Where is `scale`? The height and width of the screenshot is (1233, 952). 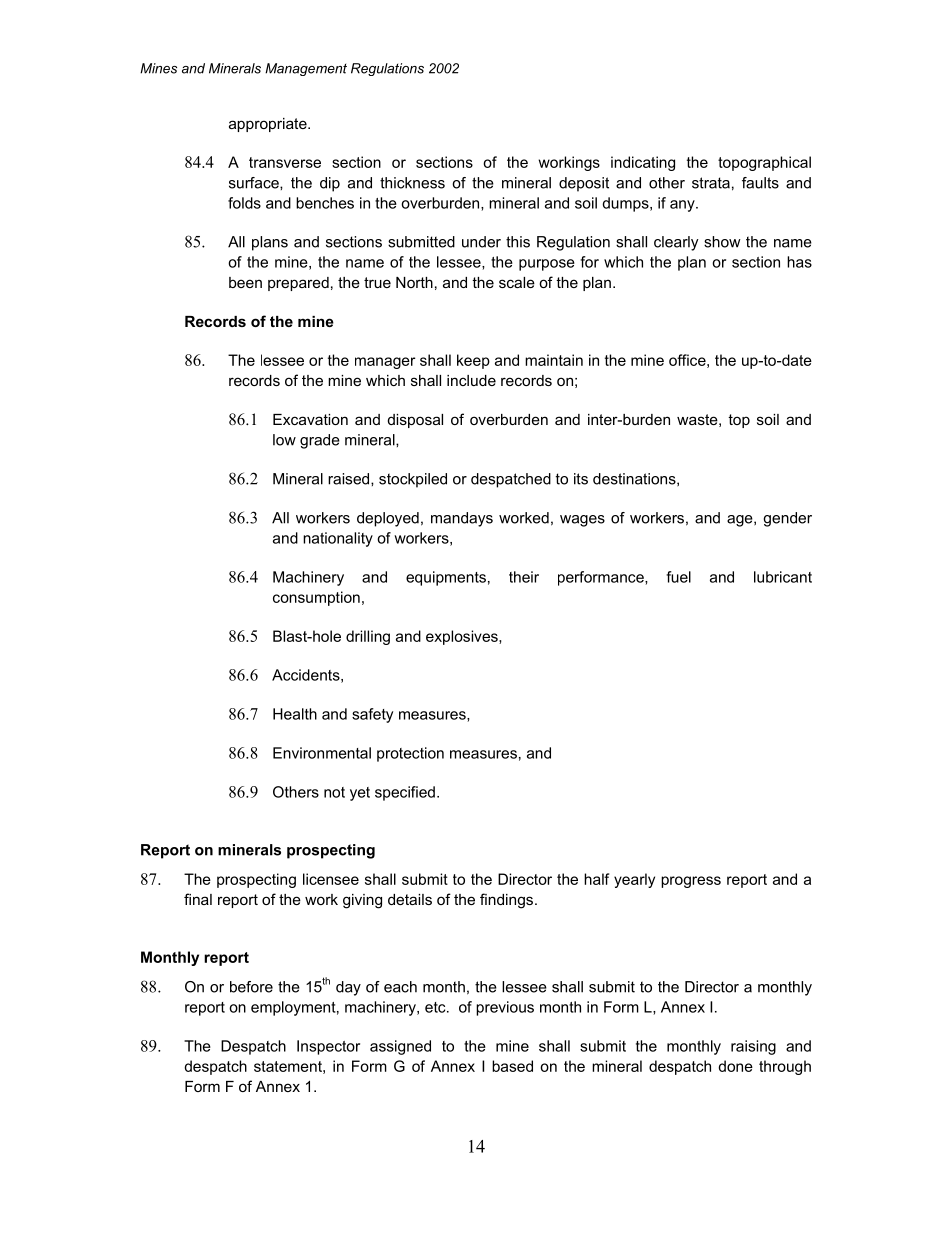
scale is located at coordinates (517, 282).
